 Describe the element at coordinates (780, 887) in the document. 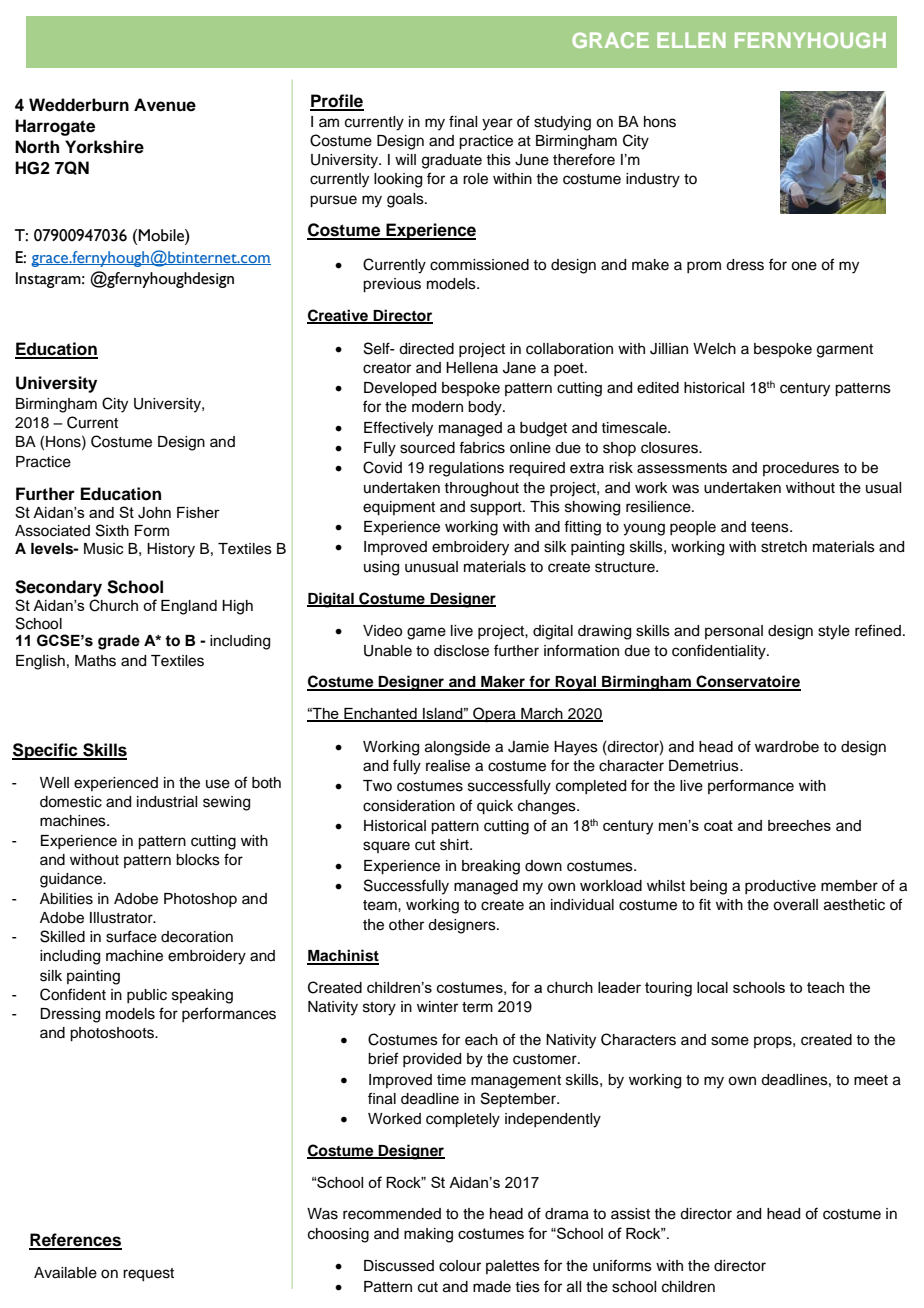

I see `productive` at that location.
